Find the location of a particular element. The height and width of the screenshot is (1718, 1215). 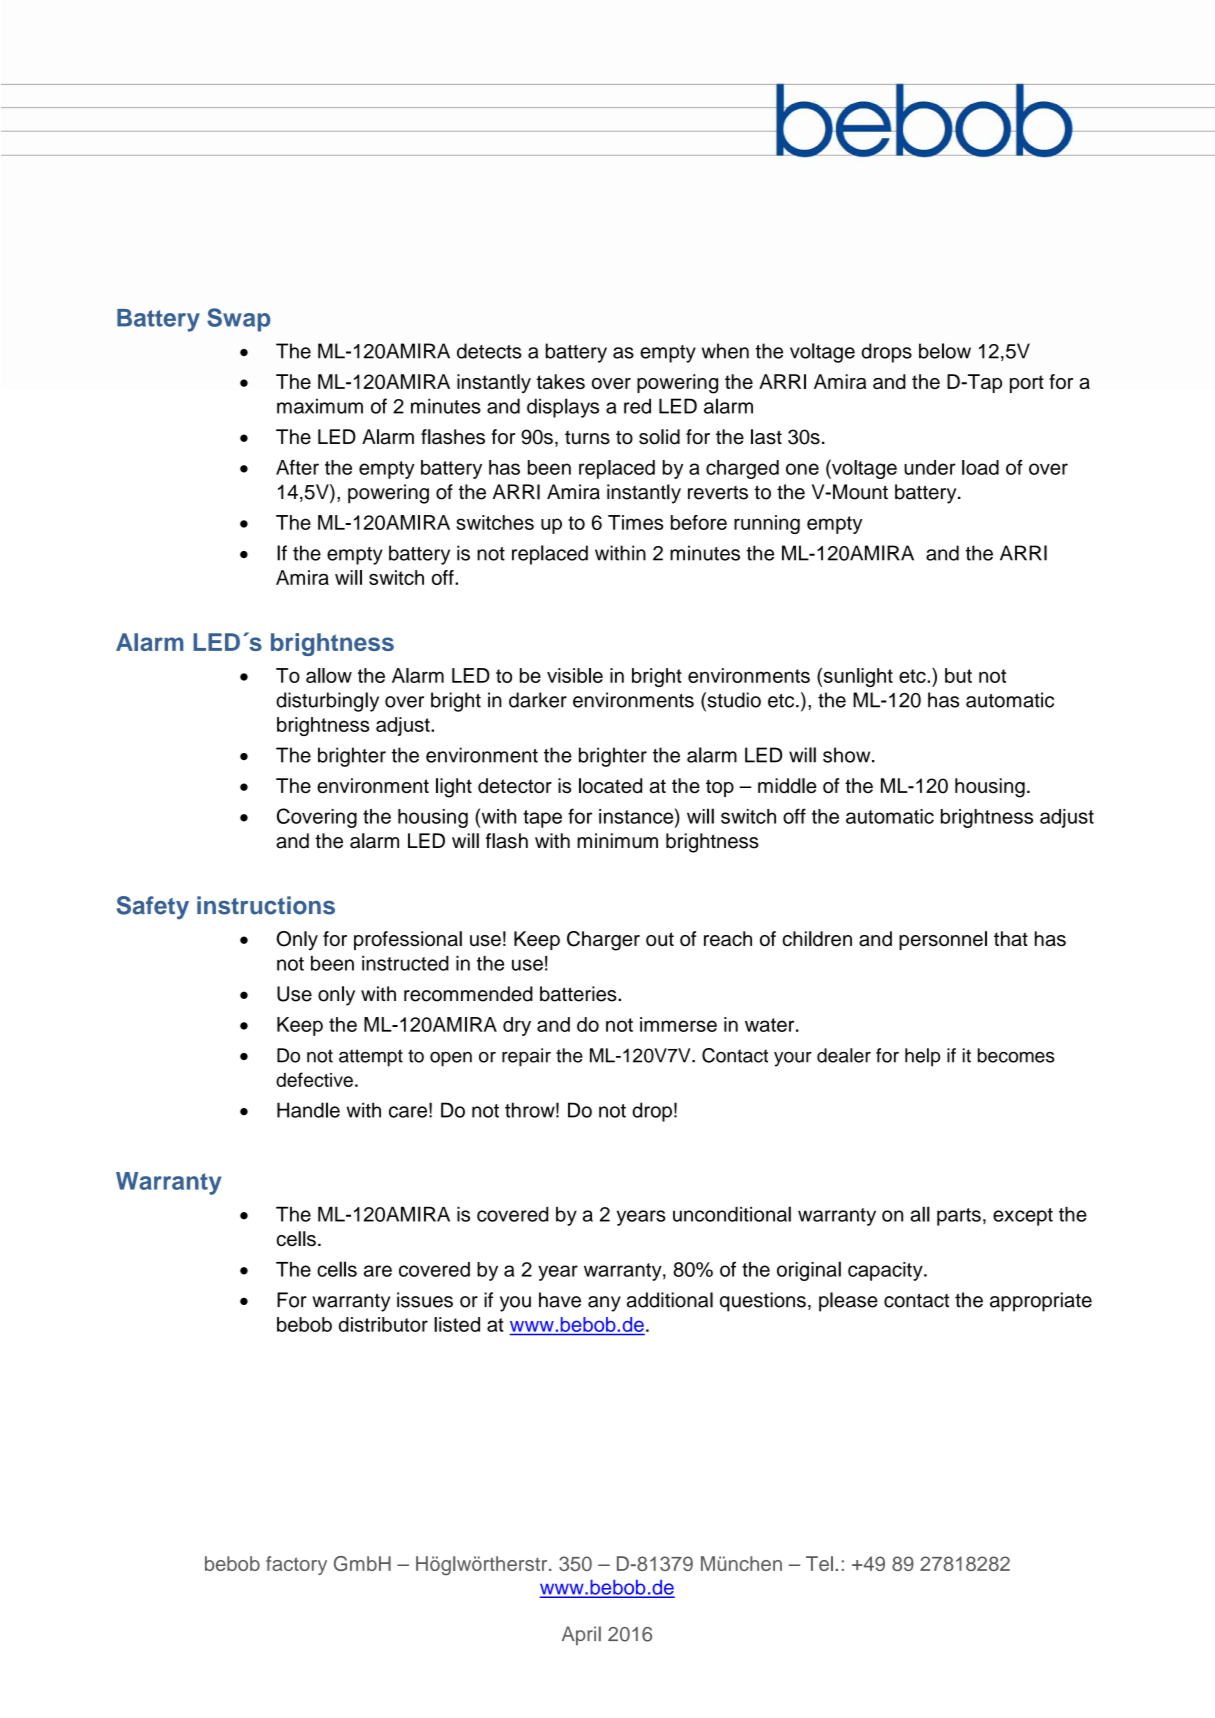

April is located at coordinates (581, 1636).
